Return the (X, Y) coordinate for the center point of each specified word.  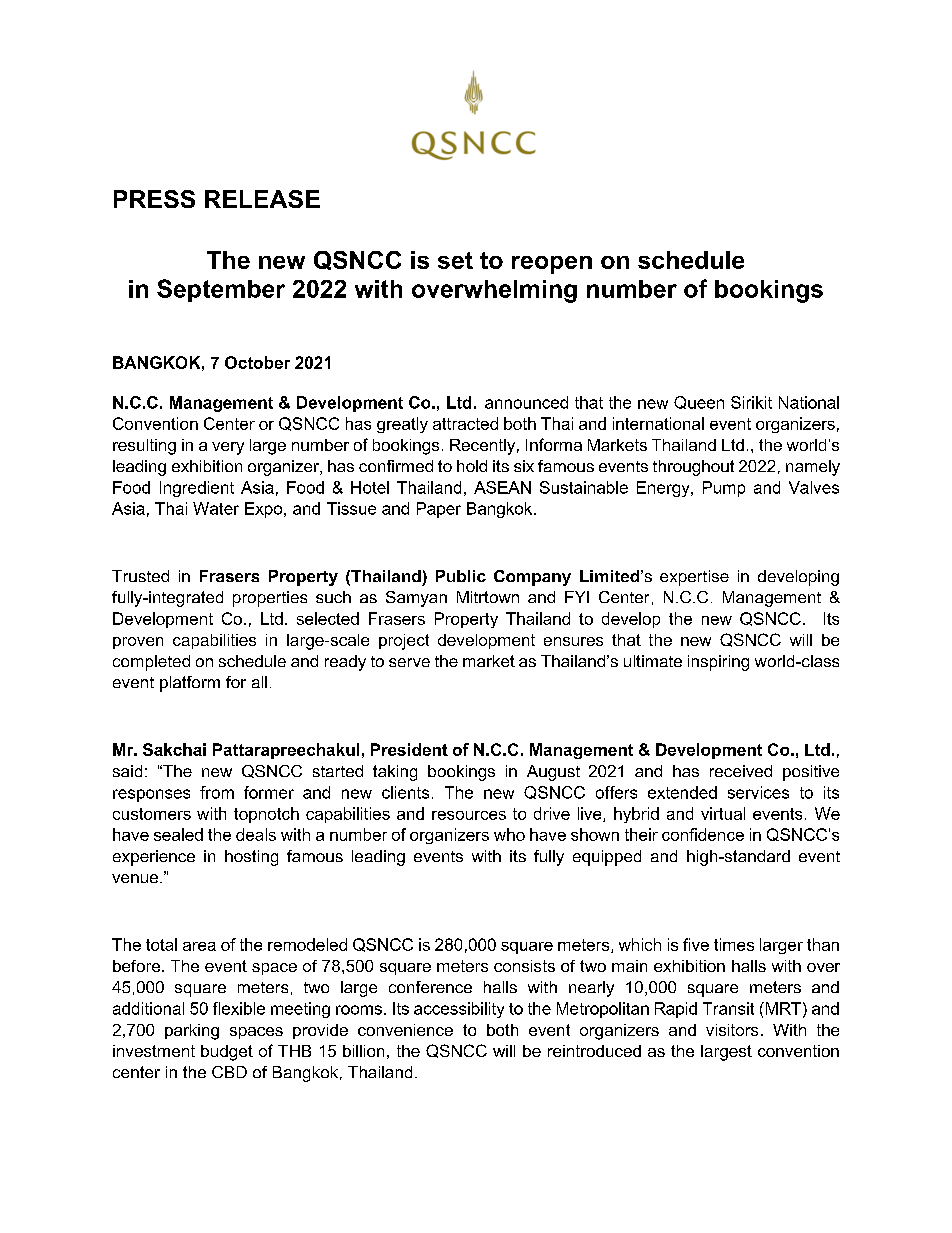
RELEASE (262, 199)
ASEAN (502, 487)
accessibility (459, 1010)
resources (469, 815)
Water (216, 508)
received (741, 771)
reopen (552, 265)
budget (227, 1053)
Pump (724, 489)
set (455, 260)
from (217, 792)
